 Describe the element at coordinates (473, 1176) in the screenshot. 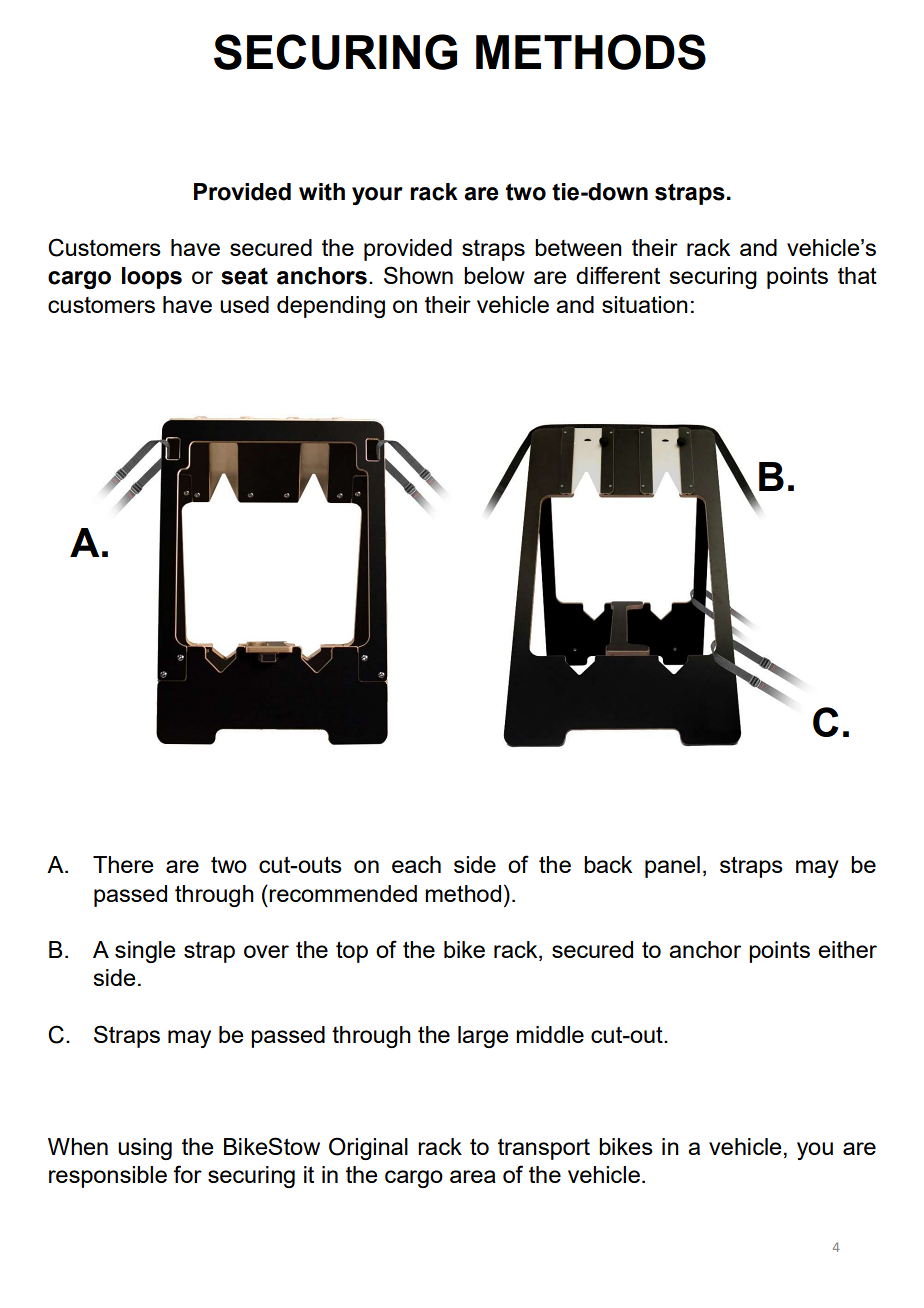

I see `area` at that location.
